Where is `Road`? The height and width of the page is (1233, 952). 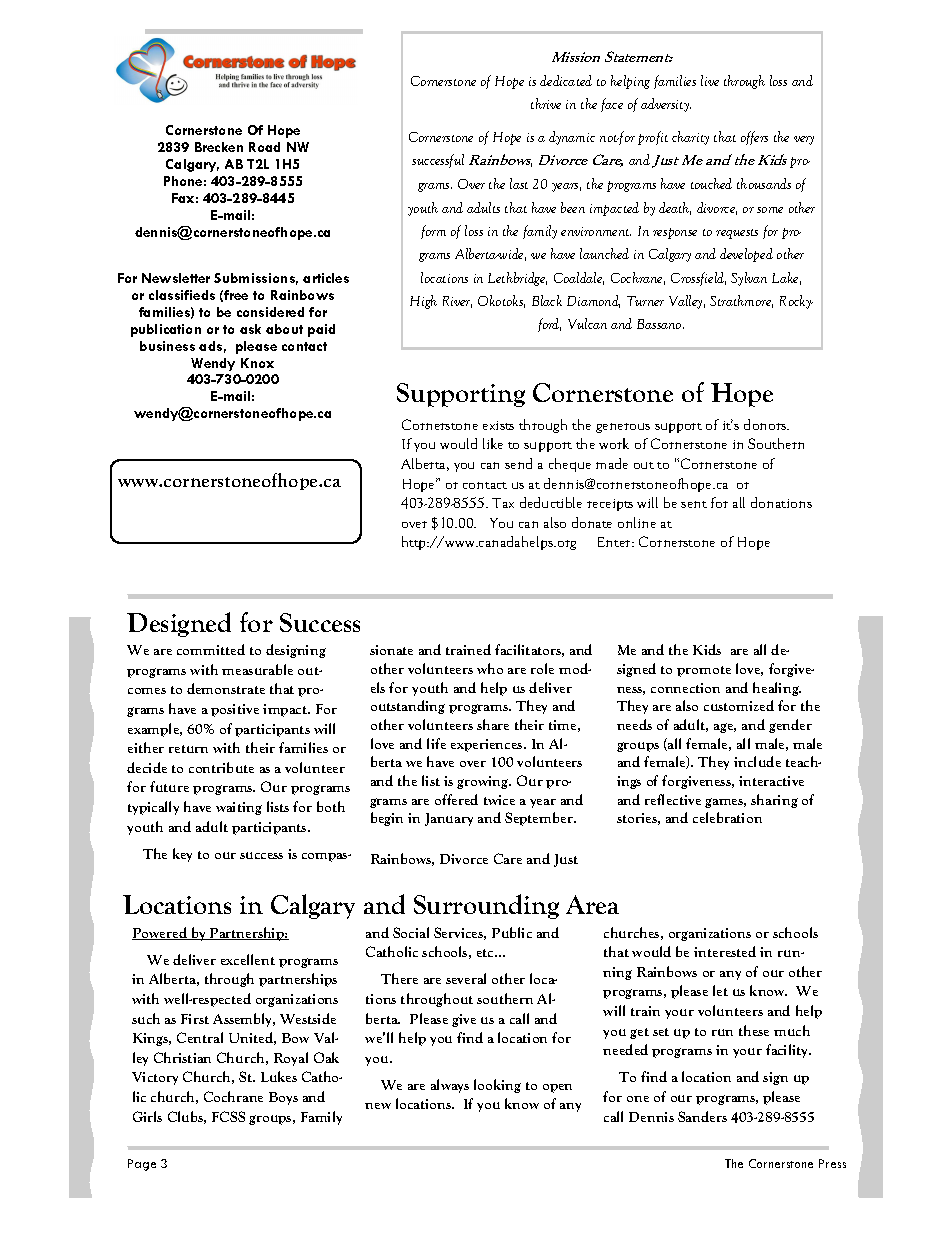 Road is located at coordinates (264, 147).
